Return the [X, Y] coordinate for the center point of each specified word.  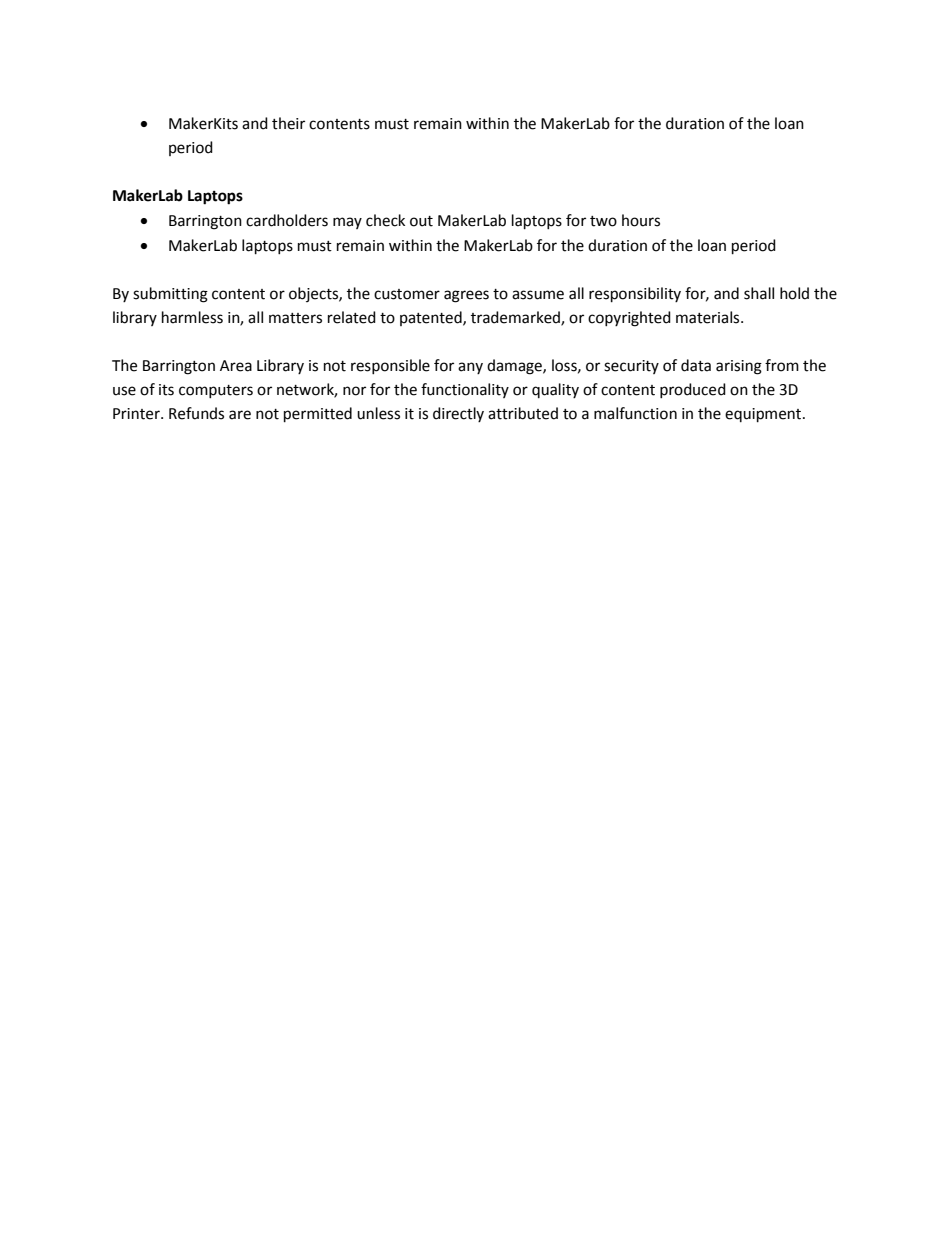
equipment [764, 415]
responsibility [635, 295]
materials [709, 317]
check [385, 220]
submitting [170, 295]
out [421, 221]
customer [407, 294]
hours [641, 220]
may [347, 223]
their [288, 123]
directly [458, 414]
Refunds [196, 413]
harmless [192, 317]
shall [759, 293]
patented [432, 318]
